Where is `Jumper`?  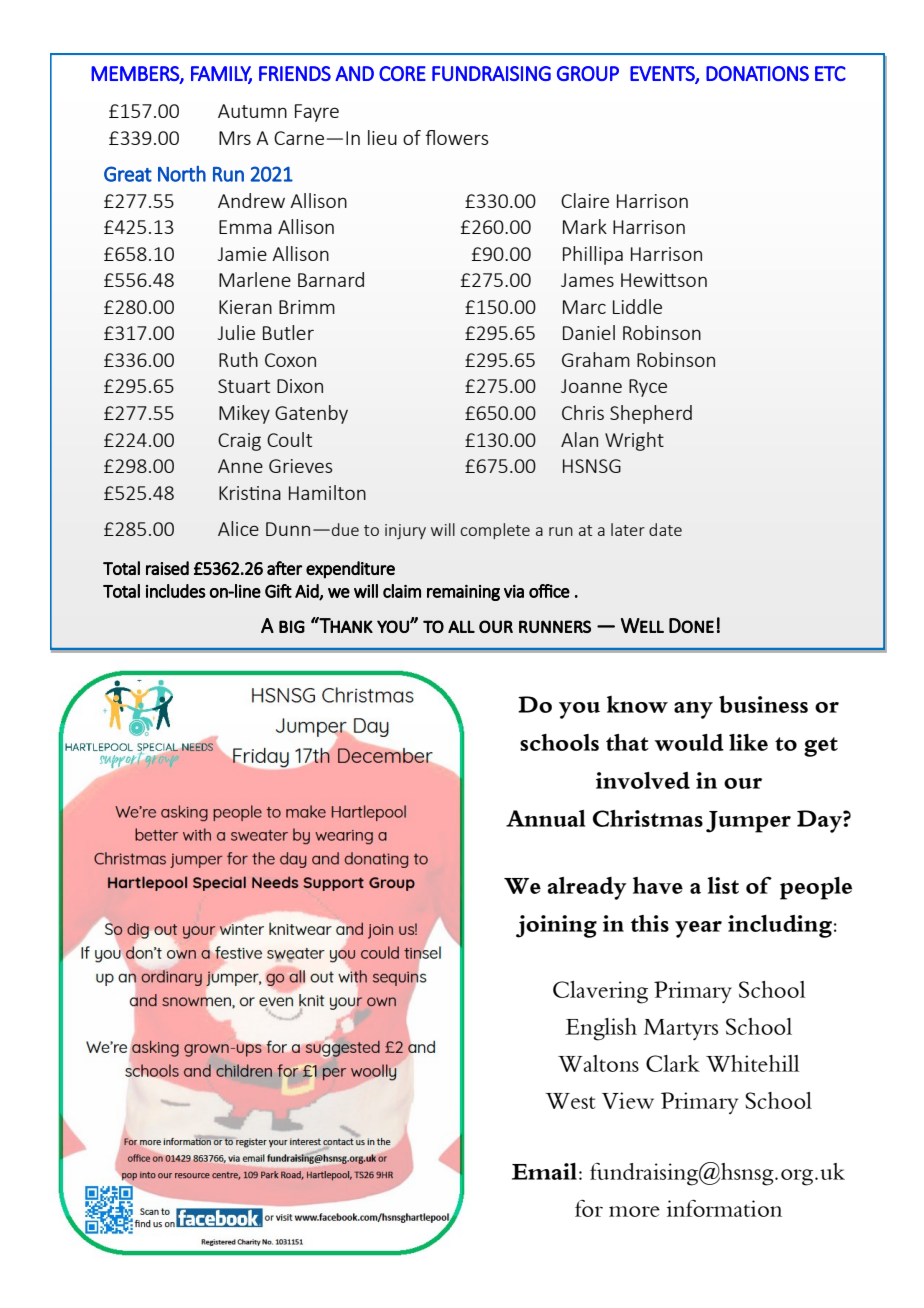 Jumper is located at coordinates (748, 822).
